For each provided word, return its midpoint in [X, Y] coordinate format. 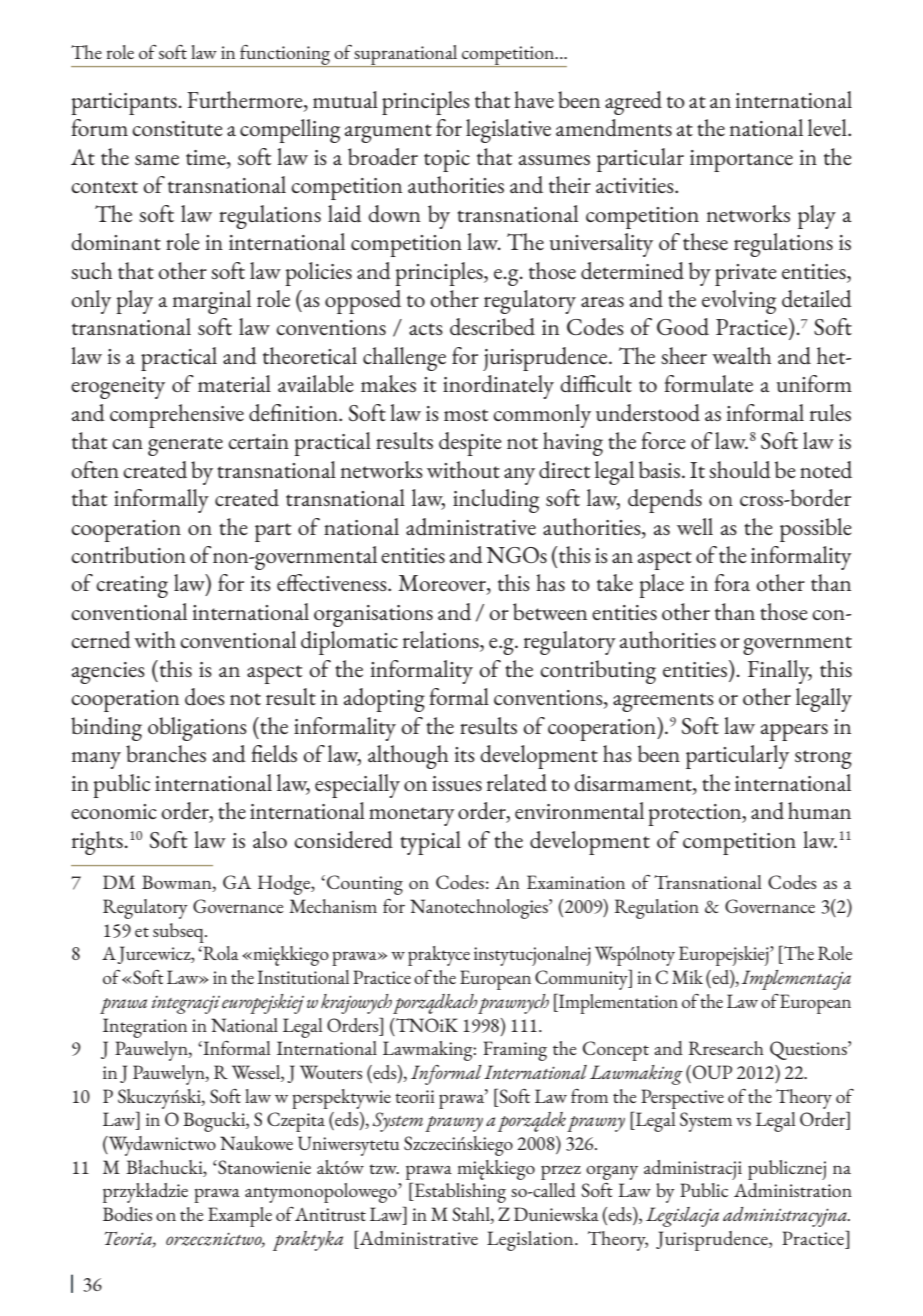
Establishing [459, 1192]
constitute [177, 128]
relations [442, 641]
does [205, 696]
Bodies [127, 1214]
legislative [508, 131]
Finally [780, 672]
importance [741, 161]
